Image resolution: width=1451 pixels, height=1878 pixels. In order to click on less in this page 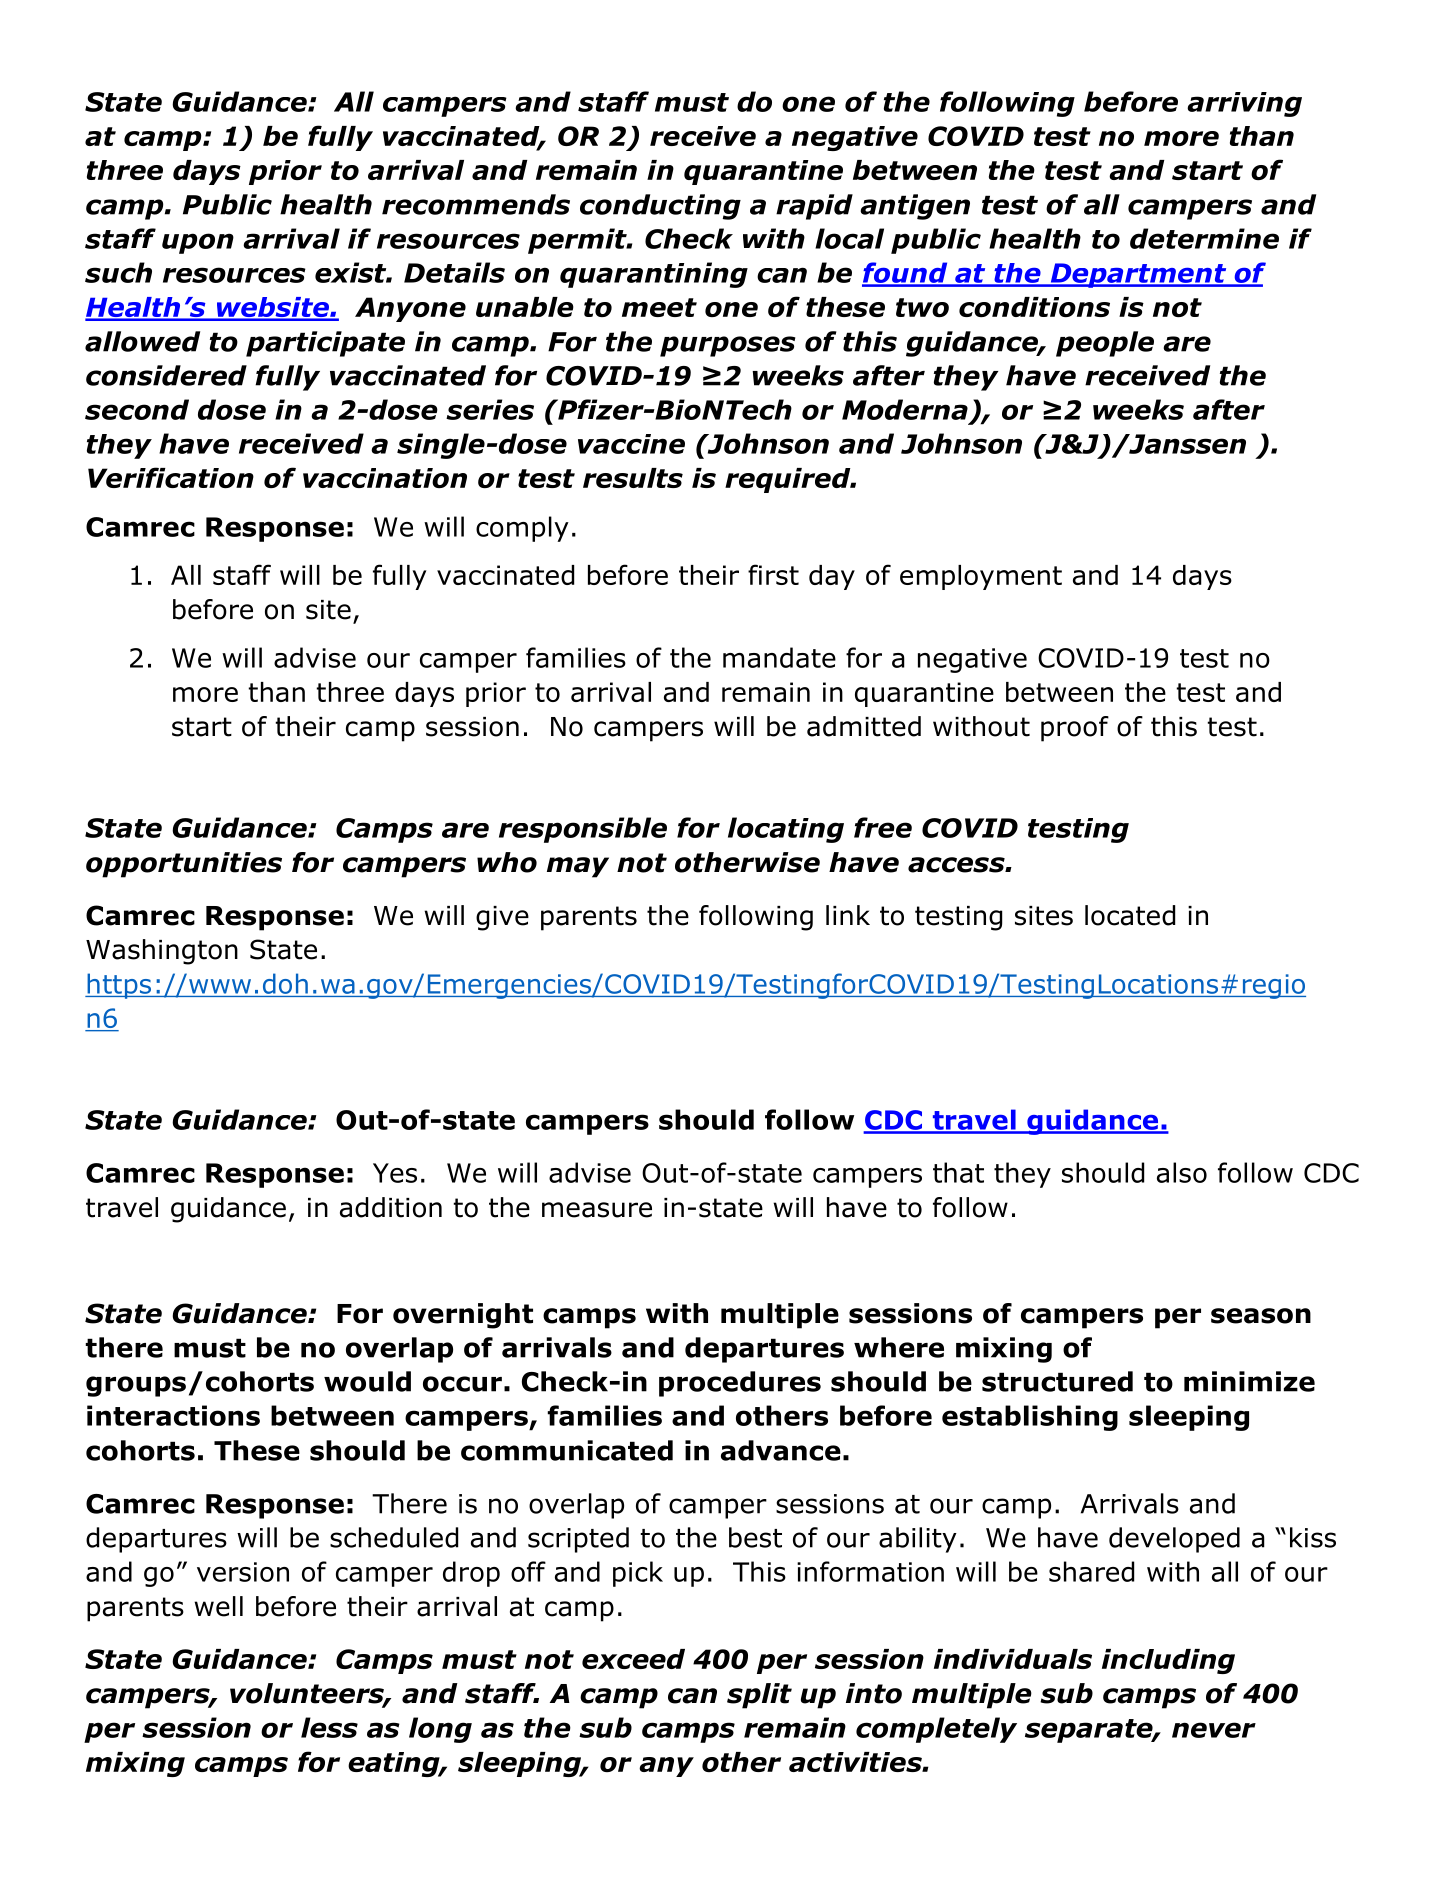, I will do `click(329, 1727)`.
